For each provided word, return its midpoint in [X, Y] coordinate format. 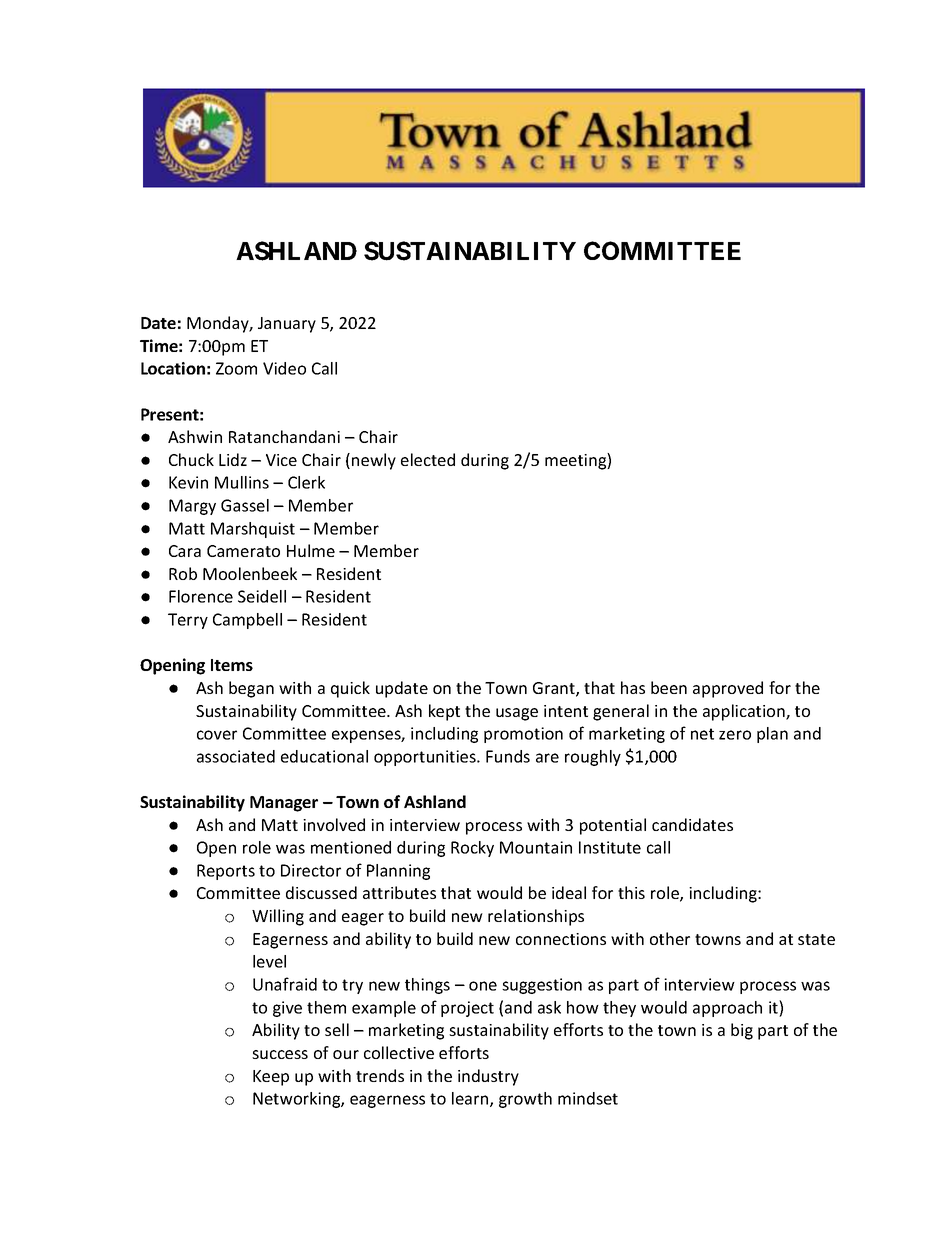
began [251, 689]
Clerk [306, 482]
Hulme [311, 550]
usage [517, 714]
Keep [271, 1078]
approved [728, 689]
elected [428, 459]
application [745, 712]
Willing [278, 917]
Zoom [236, 368]
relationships [536, 917]
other [670, 938]
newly [374, 461]
